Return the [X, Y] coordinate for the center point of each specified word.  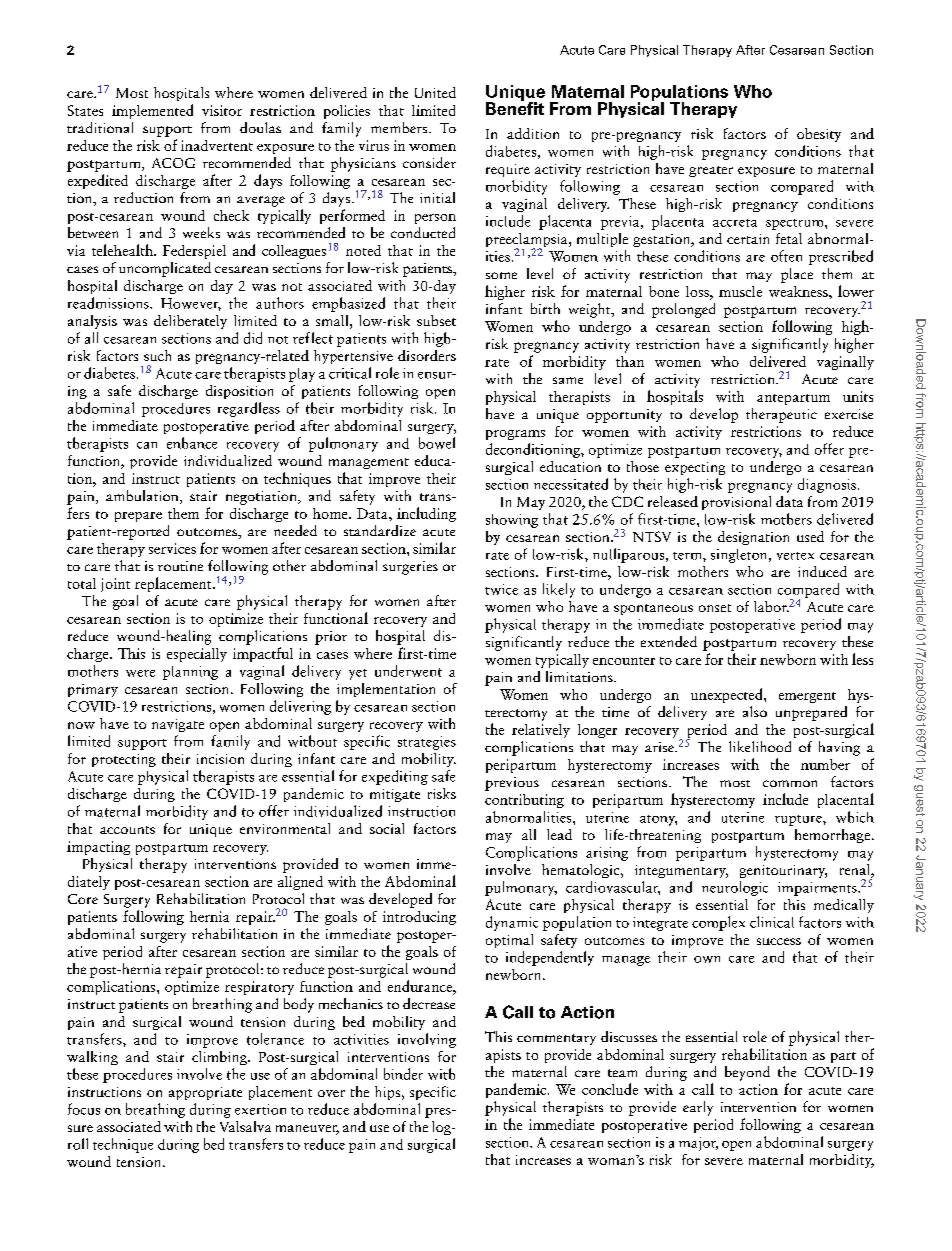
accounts [127, 830]
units [858, 396]
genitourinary [783, 871]
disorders [427, 355]
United [435, 92]
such [157, 355]
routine [180, 566]
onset [715, 608]
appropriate [205, 1093]
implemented [152, 111]
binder [403, 1074]
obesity [819, 135]
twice [501, 589]
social [387, 828]
